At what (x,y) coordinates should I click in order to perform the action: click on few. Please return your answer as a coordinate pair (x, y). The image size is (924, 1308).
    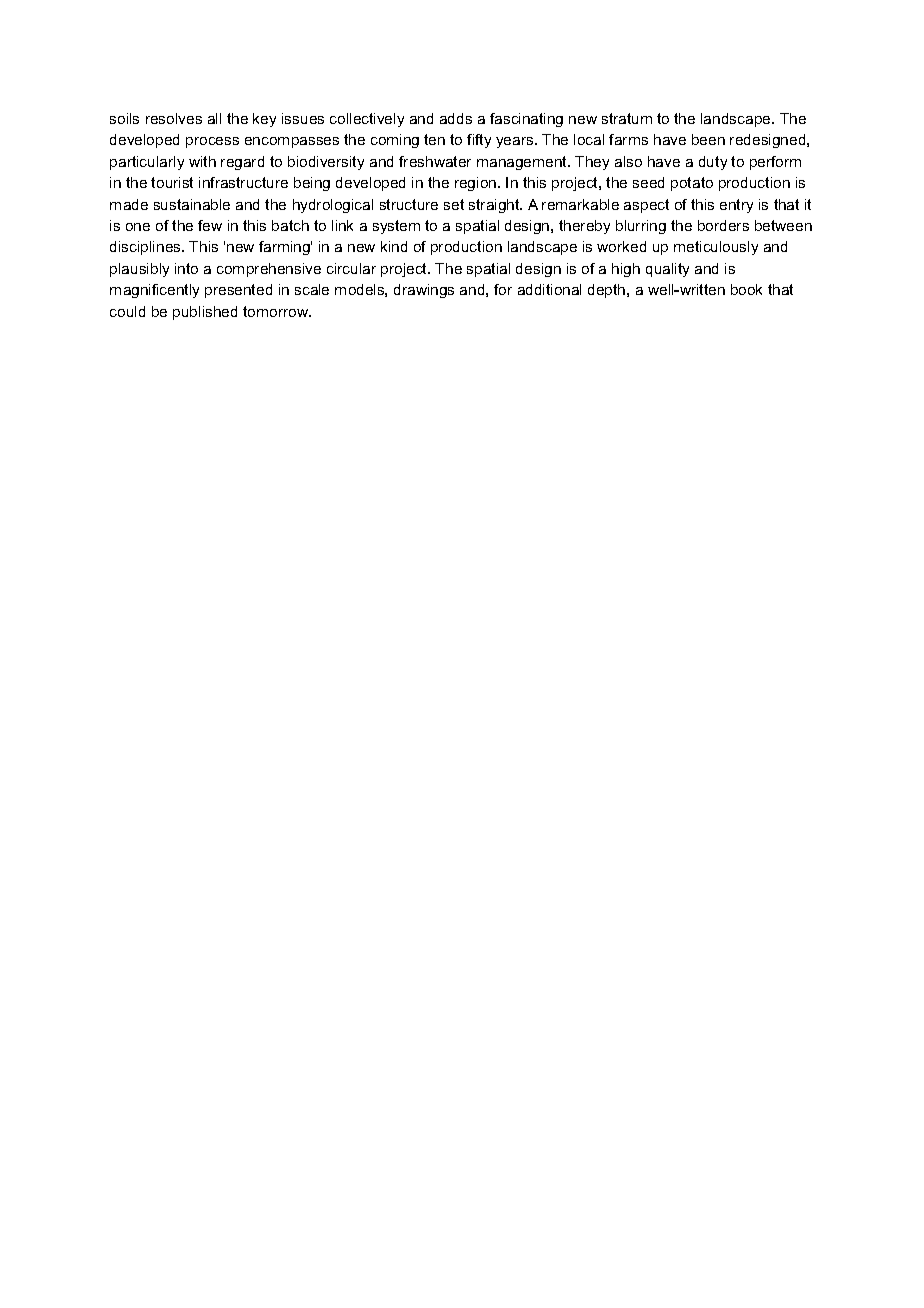
    Looking at the image, I should click on (210, 225).
